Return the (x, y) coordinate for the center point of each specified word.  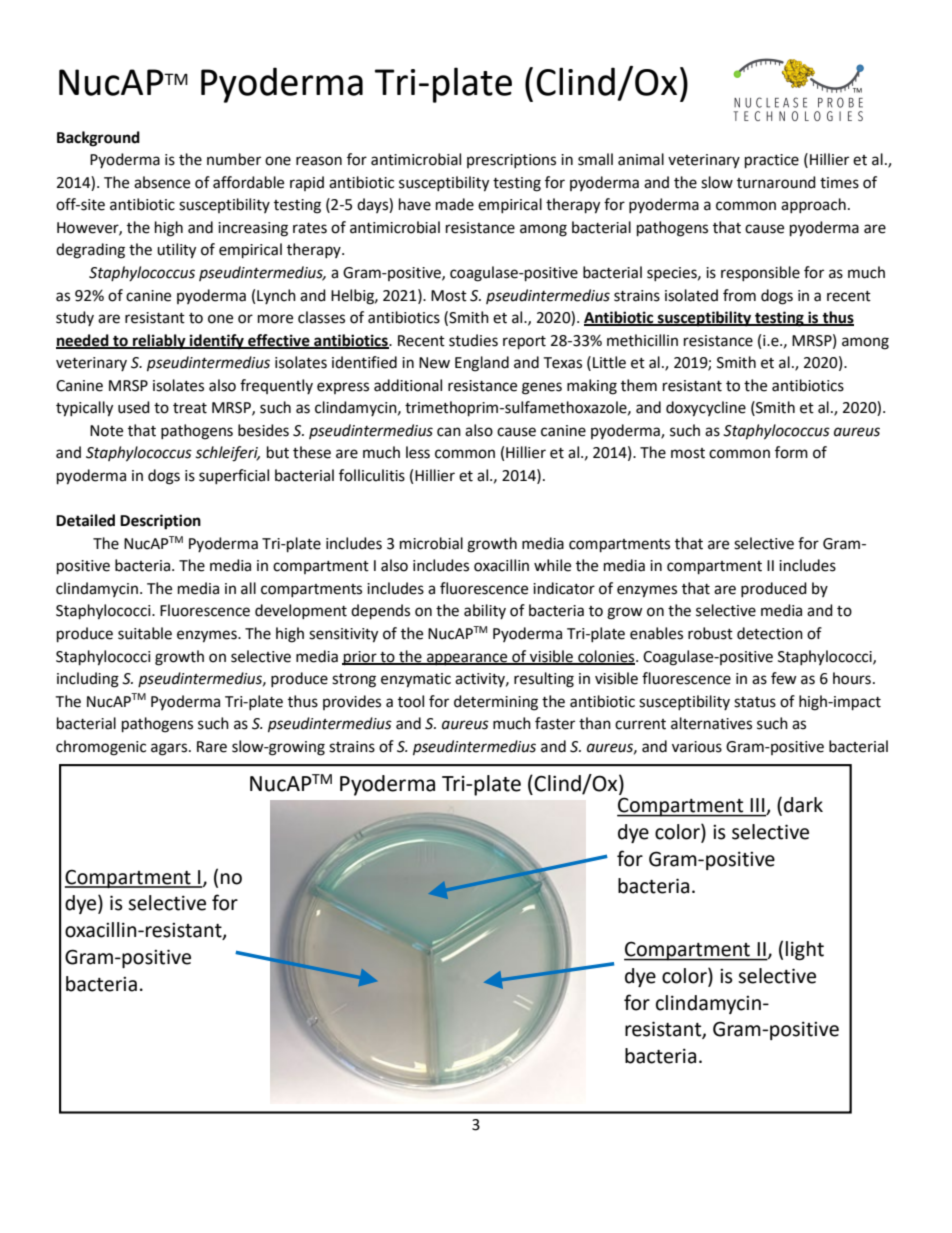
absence (162, 182)
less (418, 452)
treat (190, 408)
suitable (145, 633)
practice (772, 161)
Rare (212, 747)
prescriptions (511, 161)
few (784, 678)
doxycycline (706, 409)
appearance (467, 659)
